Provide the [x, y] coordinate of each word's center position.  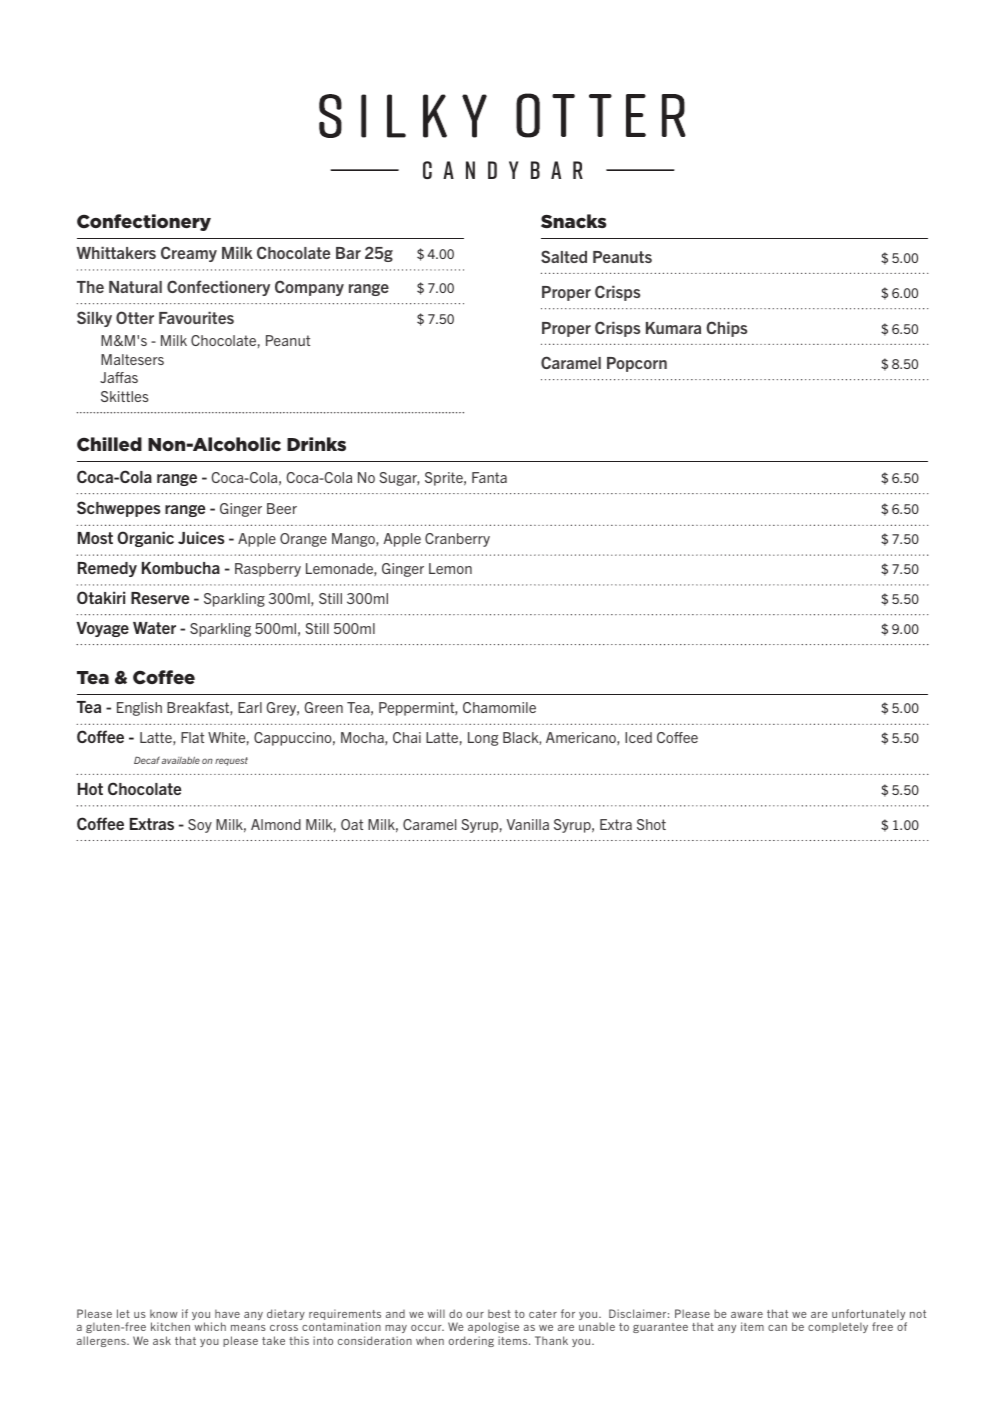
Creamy [189, 254]
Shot [651, 824]
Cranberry [457, 540]
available [181, 760]
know [164, 1313]
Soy [200, 826]
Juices [201, 537]
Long [483, 739]
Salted [564, 256]
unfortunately [869, 1316]
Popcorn [637, 364]
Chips [726, 329]
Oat [352, 824]
